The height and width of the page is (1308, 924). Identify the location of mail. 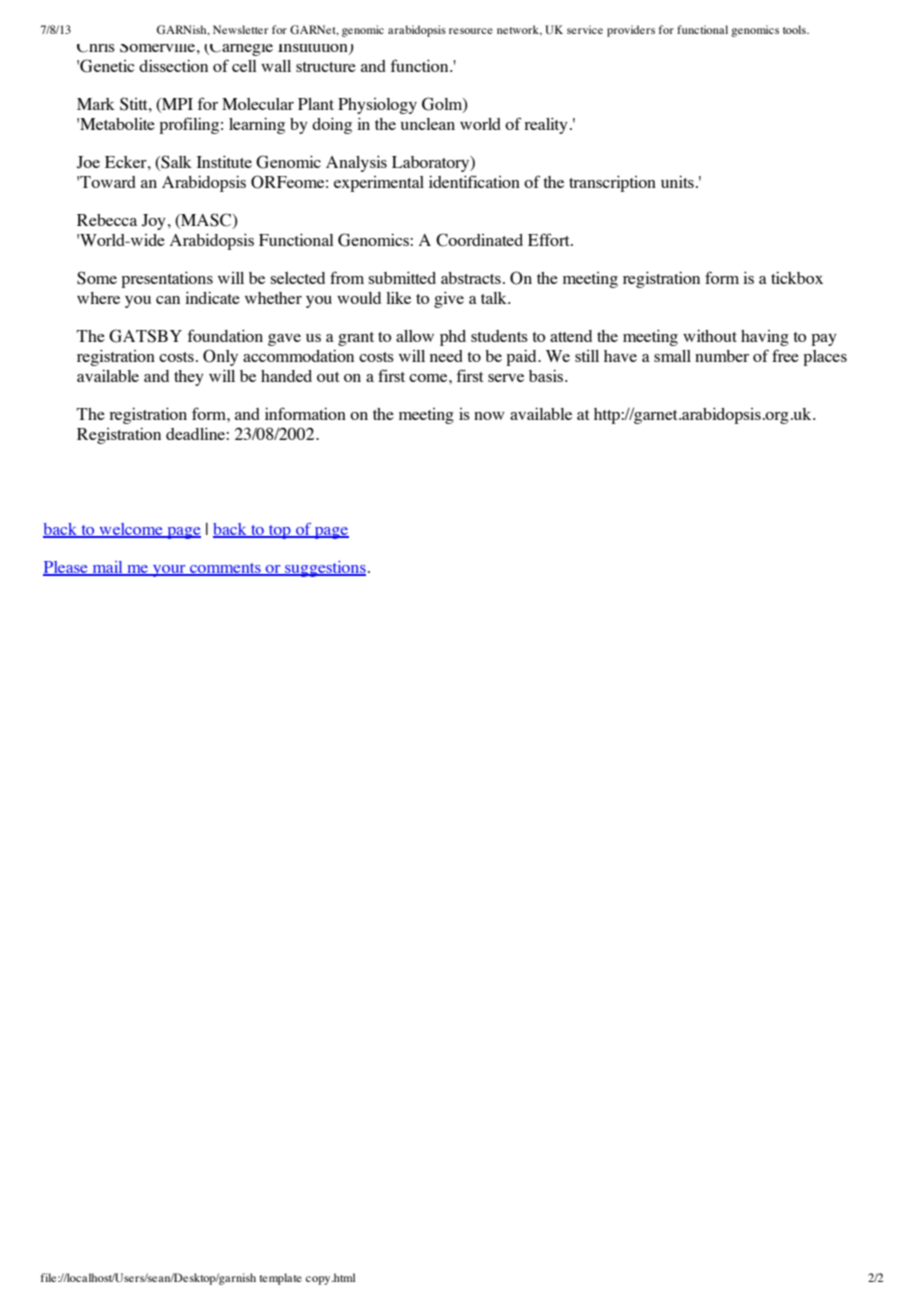
(107, 568).
